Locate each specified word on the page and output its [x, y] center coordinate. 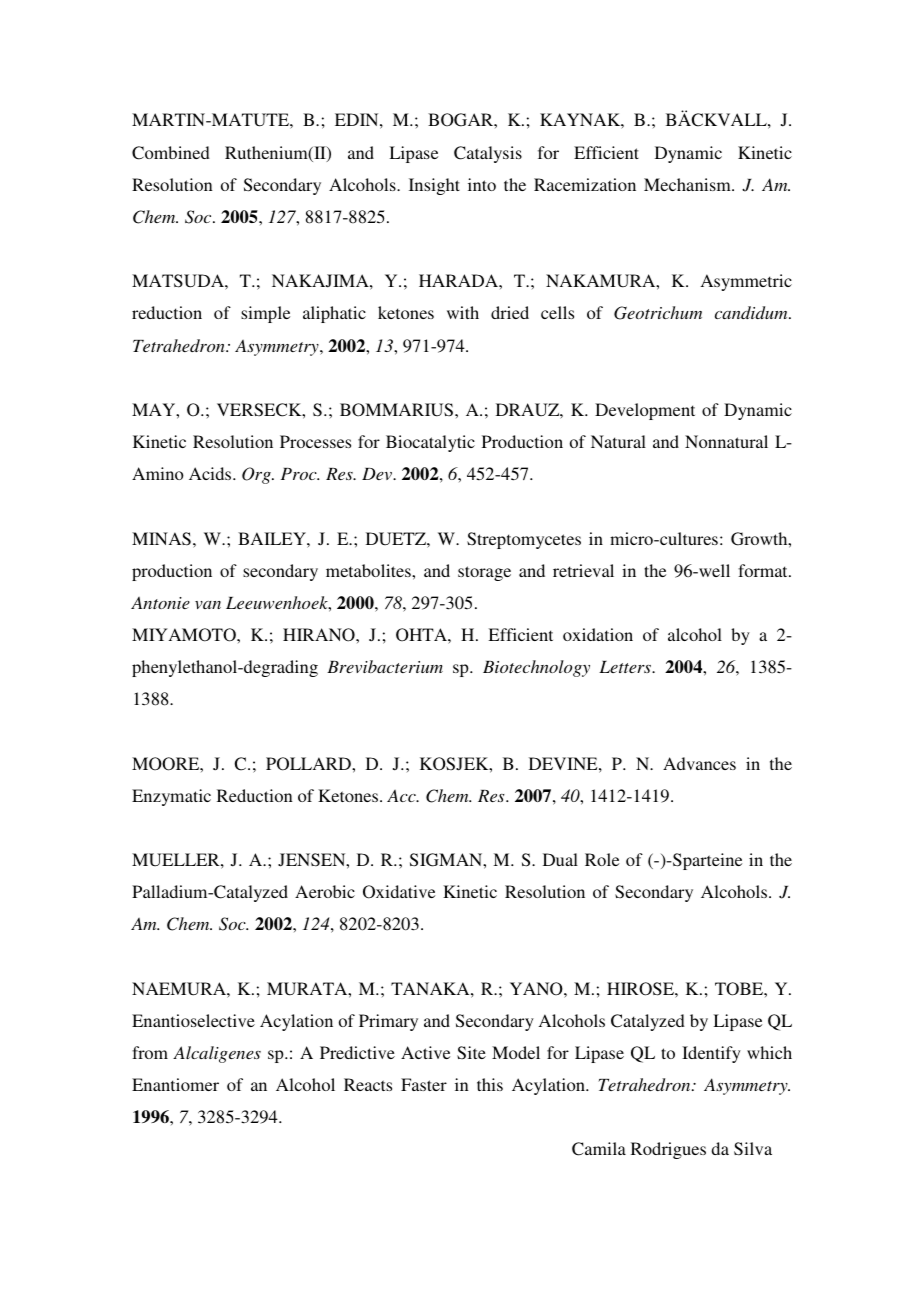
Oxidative [399, 892]
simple [265, 314]
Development [645, 411]
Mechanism [688, 184]
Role [602, 859]
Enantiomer [175, 1084]
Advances [699, 763]
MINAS [161, 539]
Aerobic [325, 891]
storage [484, 573]
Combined [171, 153]
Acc [402, 796]
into [482, 184]
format [764, 570]
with [463, 312]
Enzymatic [171, 797]
